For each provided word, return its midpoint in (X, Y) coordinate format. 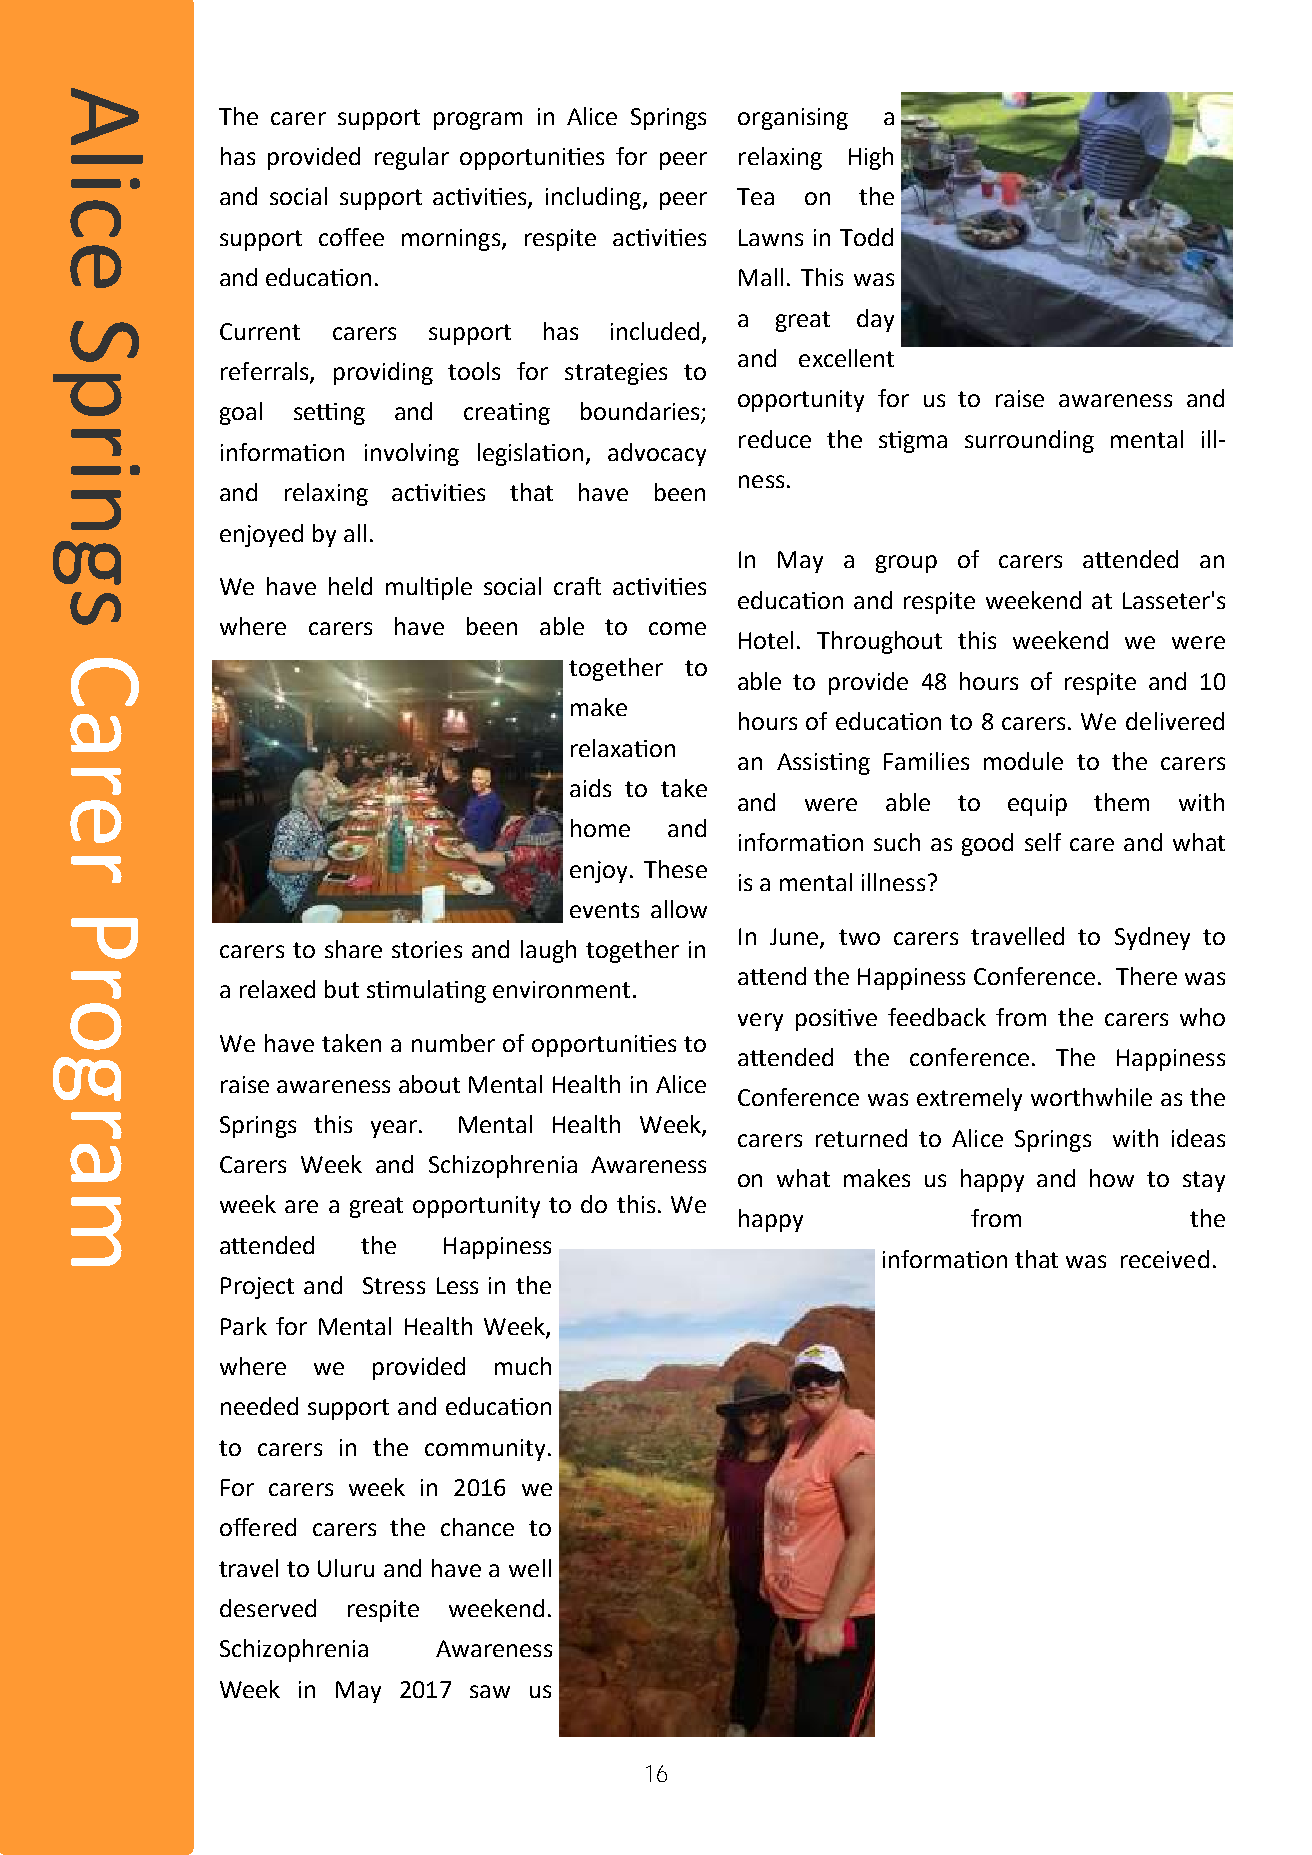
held (350, 586)
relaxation (623, 748)
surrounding (1029, 441)
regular (412, 158)
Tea (755, 196)
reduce (775, 439)
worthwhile (1091, 1097)
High (871, 158)
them (1121, 802)
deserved (268, 1608)
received (1165, 1259)
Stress (394, 1285)
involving (412, 454)
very (760, 1022)
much (523, 1366)
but (342, 989)
